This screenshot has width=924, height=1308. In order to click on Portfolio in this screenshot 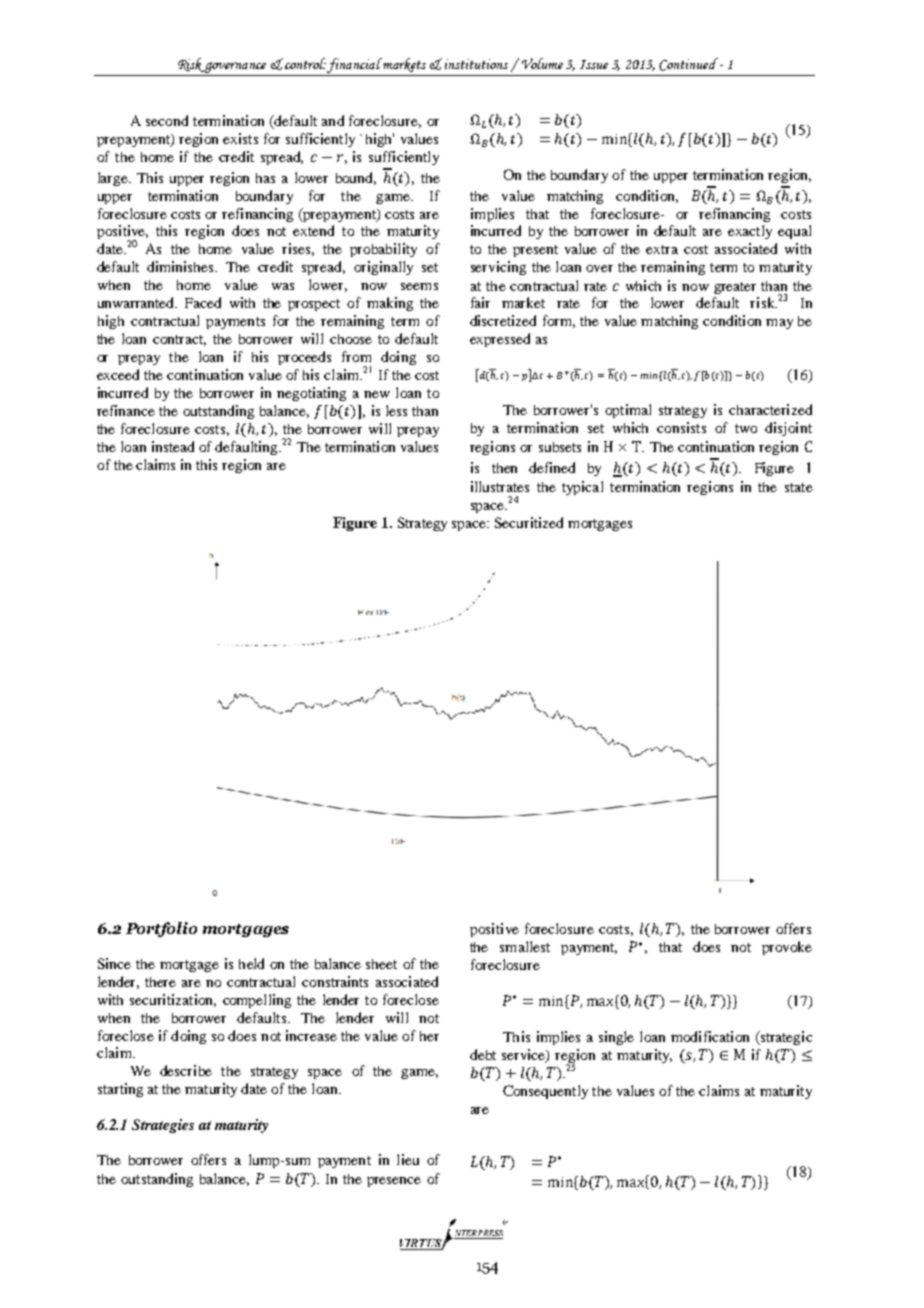, I will do `click(161, 929)`.
